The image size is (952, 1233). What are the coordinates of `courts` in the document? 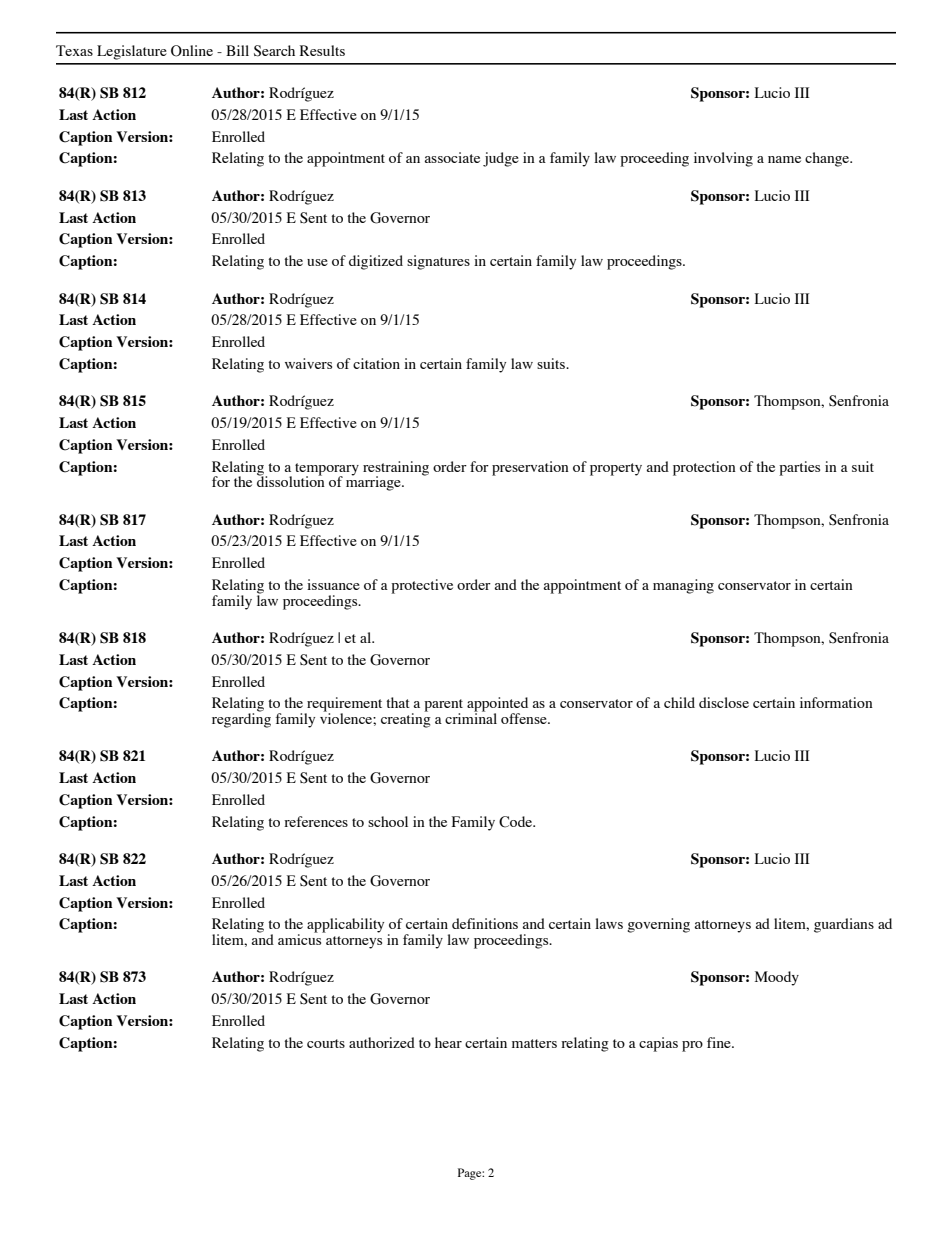 It's located at (326, 1043).
